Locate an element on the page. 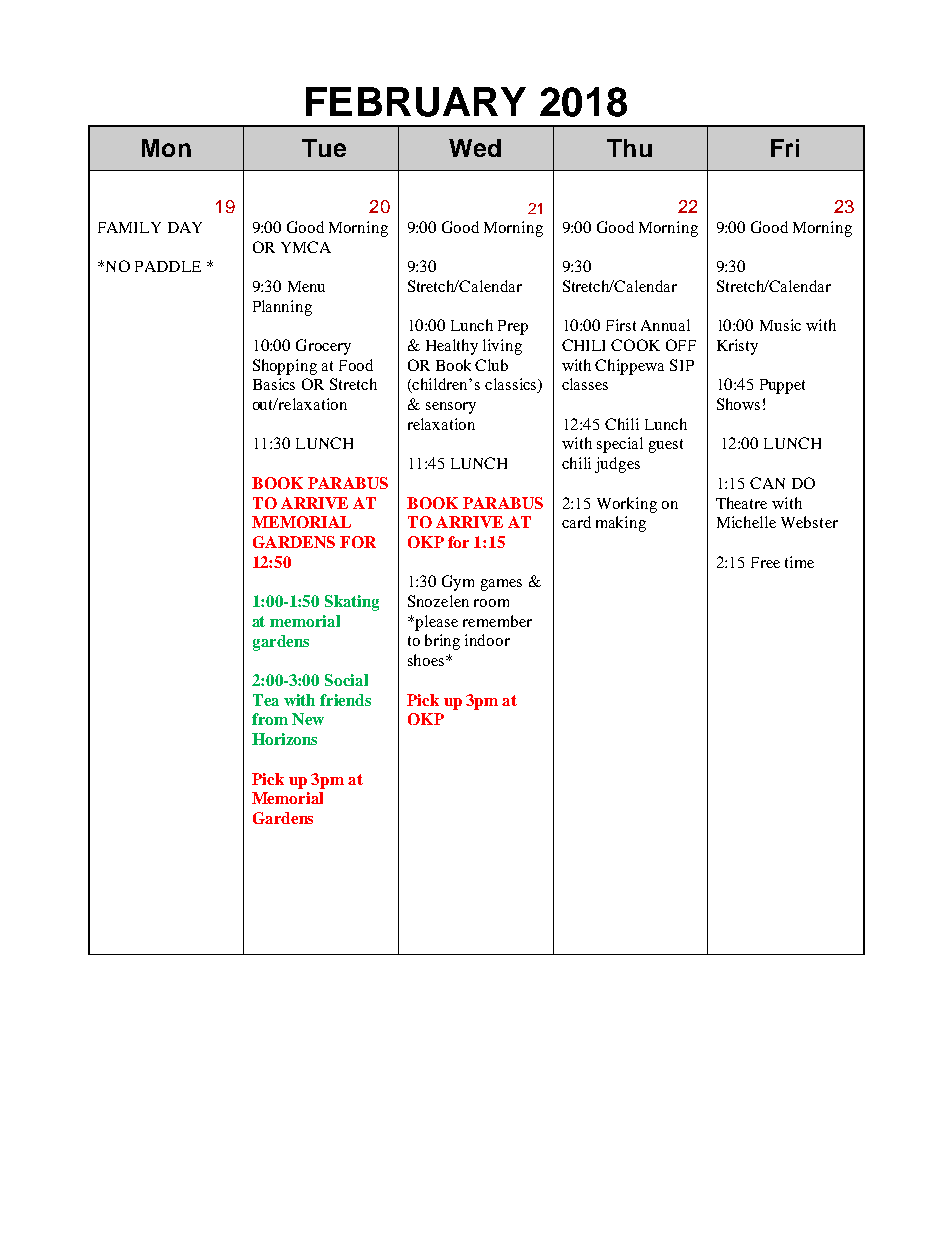 The width and height of the document is (952, 1233). shoes is located at coordinates (426, 660).
